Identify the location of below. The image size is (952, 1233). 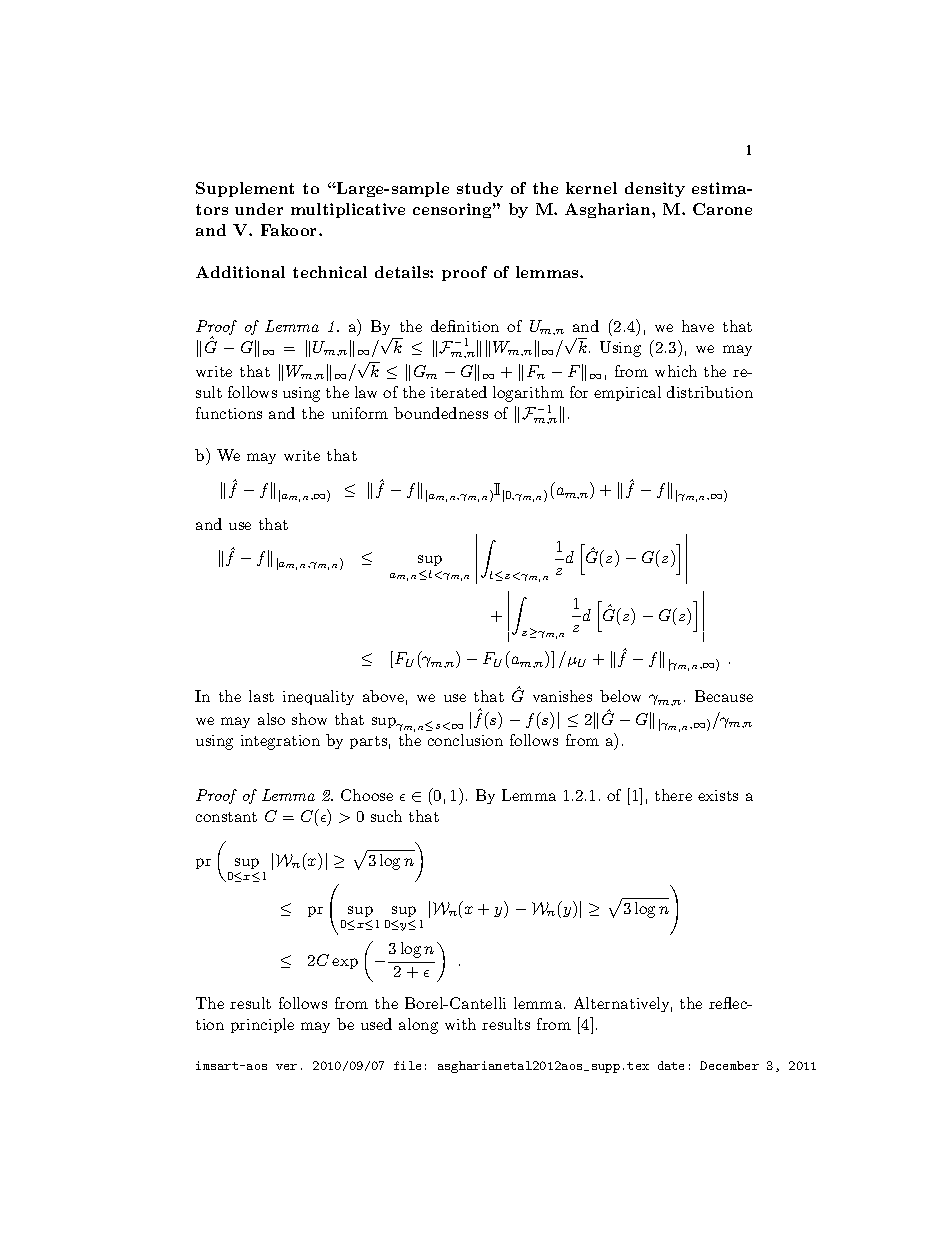
(620, 696).
